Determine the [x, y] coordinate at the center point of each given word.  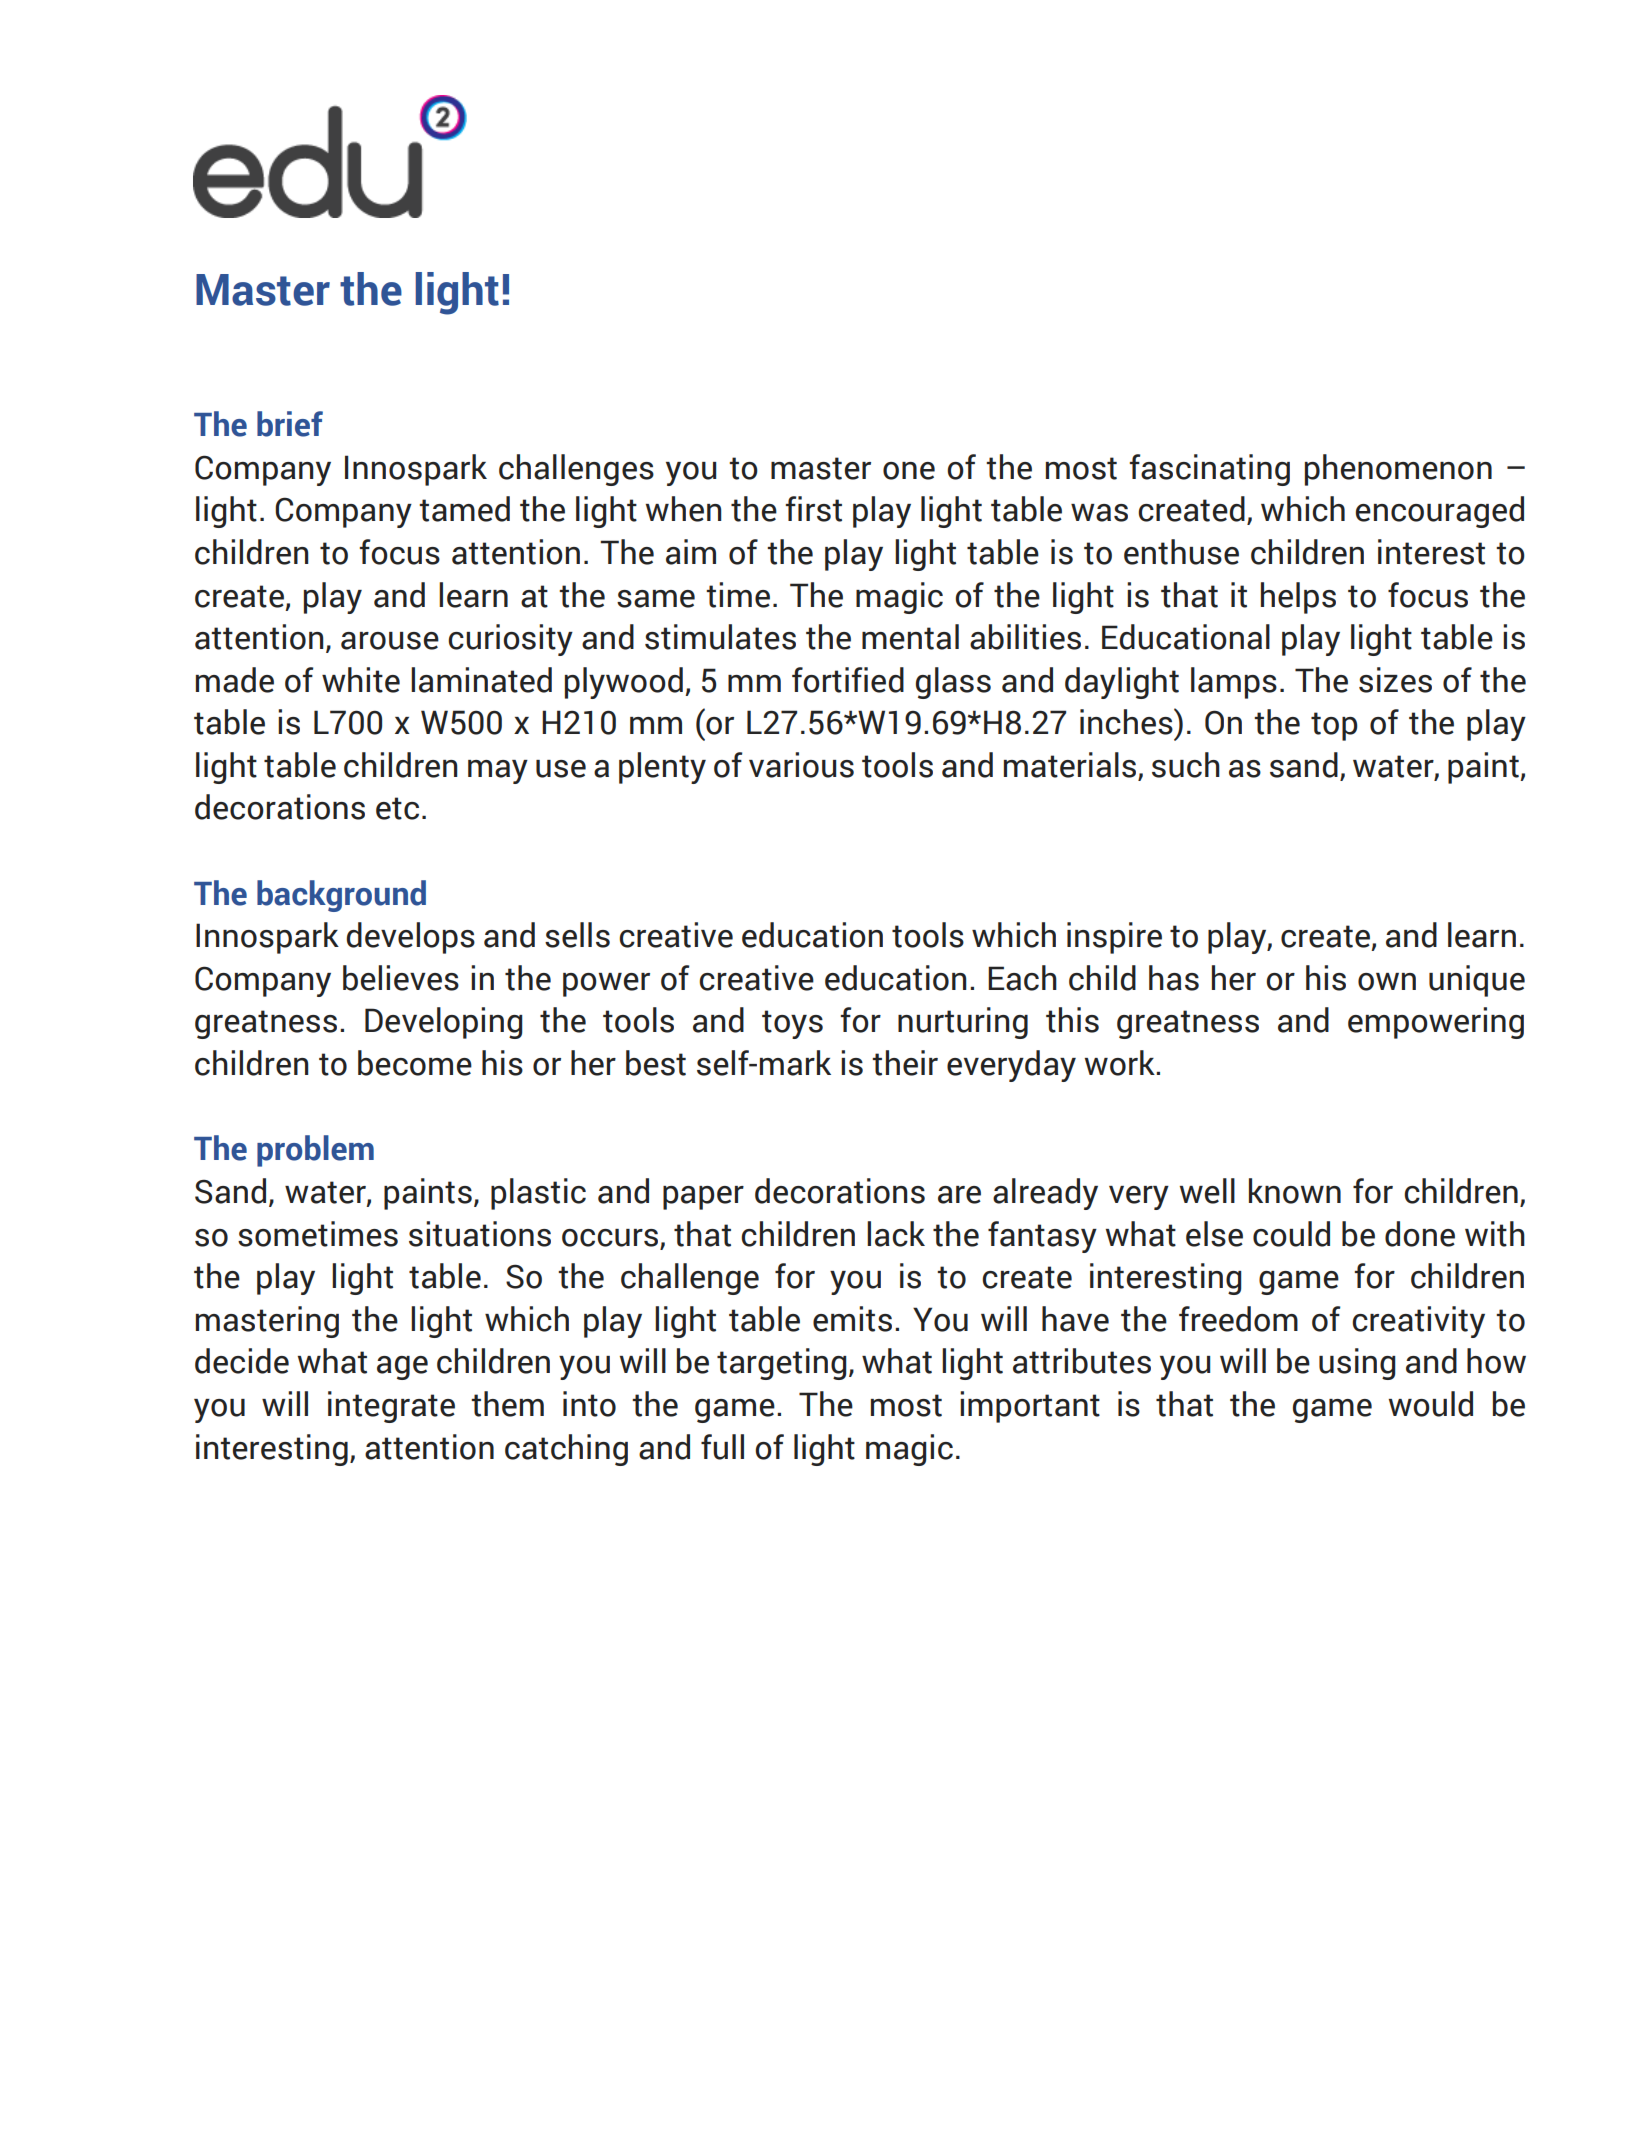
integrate [391, 1407]
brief [290, 424]
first [814, 509]
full [722, 1447]
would [1431, 1404]
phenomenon [1398, 470]
